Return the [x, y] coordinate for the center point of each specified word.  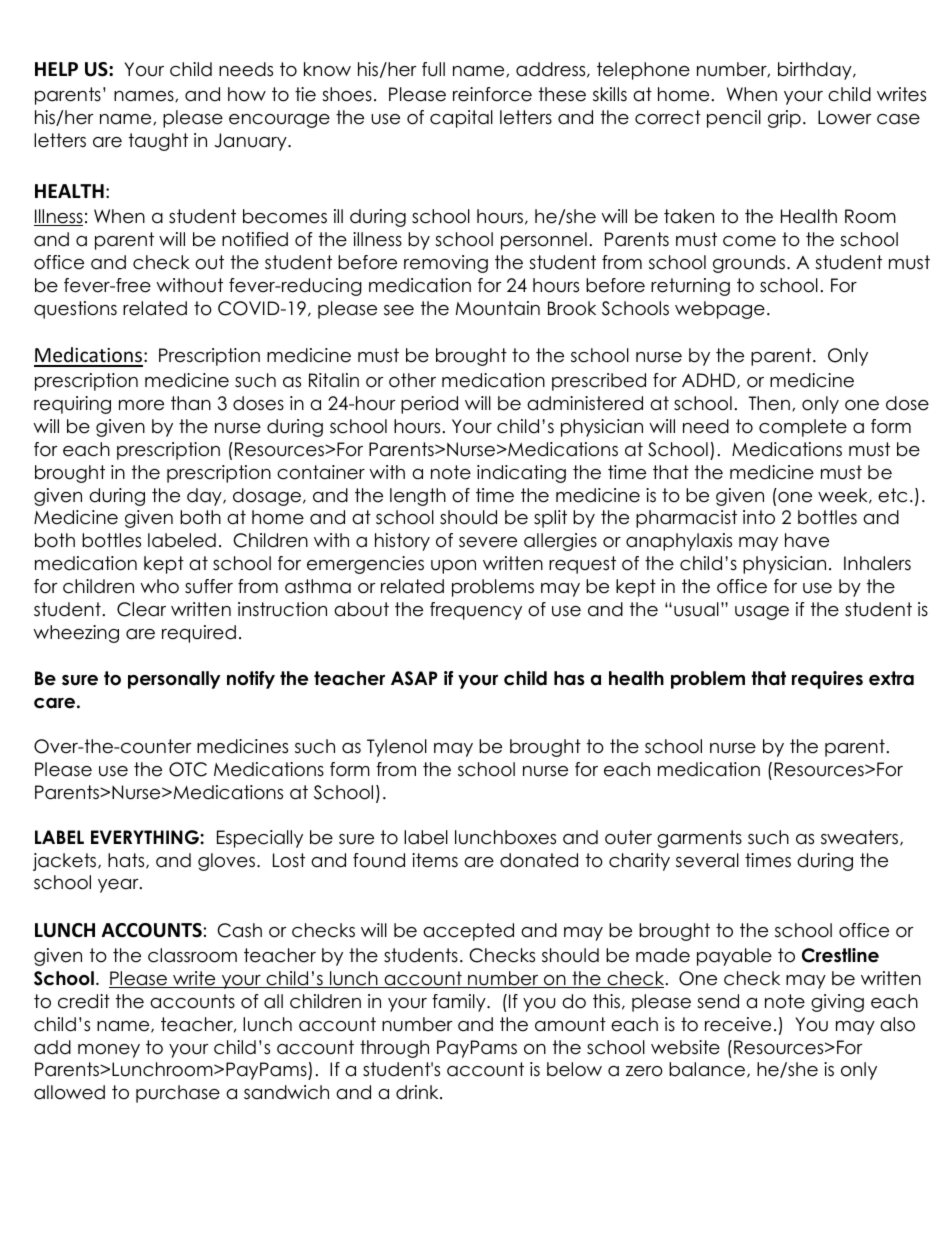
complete [803, 428]
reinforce [492, 94]
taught [158, 142]
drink [418, 1092]
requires [827, 680]
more [141, 405]
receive [738, 1024]
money [109, 1051]
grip [784, 119]
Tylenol [397, 748]
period [429, 405]
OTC [188, 769]
